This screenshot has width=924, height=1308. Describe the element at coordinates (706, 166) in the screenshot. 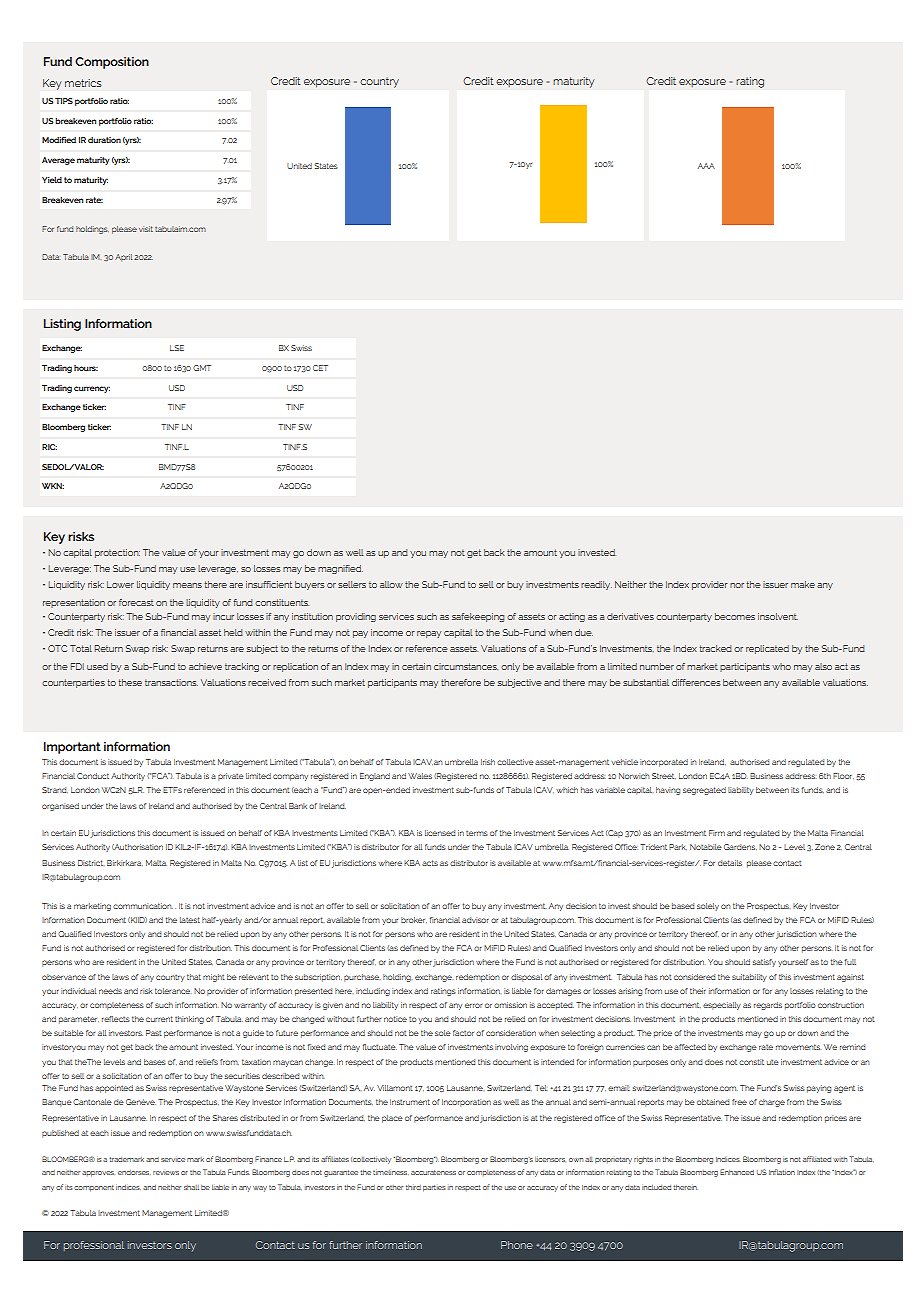

I see `AAA` at that location.
